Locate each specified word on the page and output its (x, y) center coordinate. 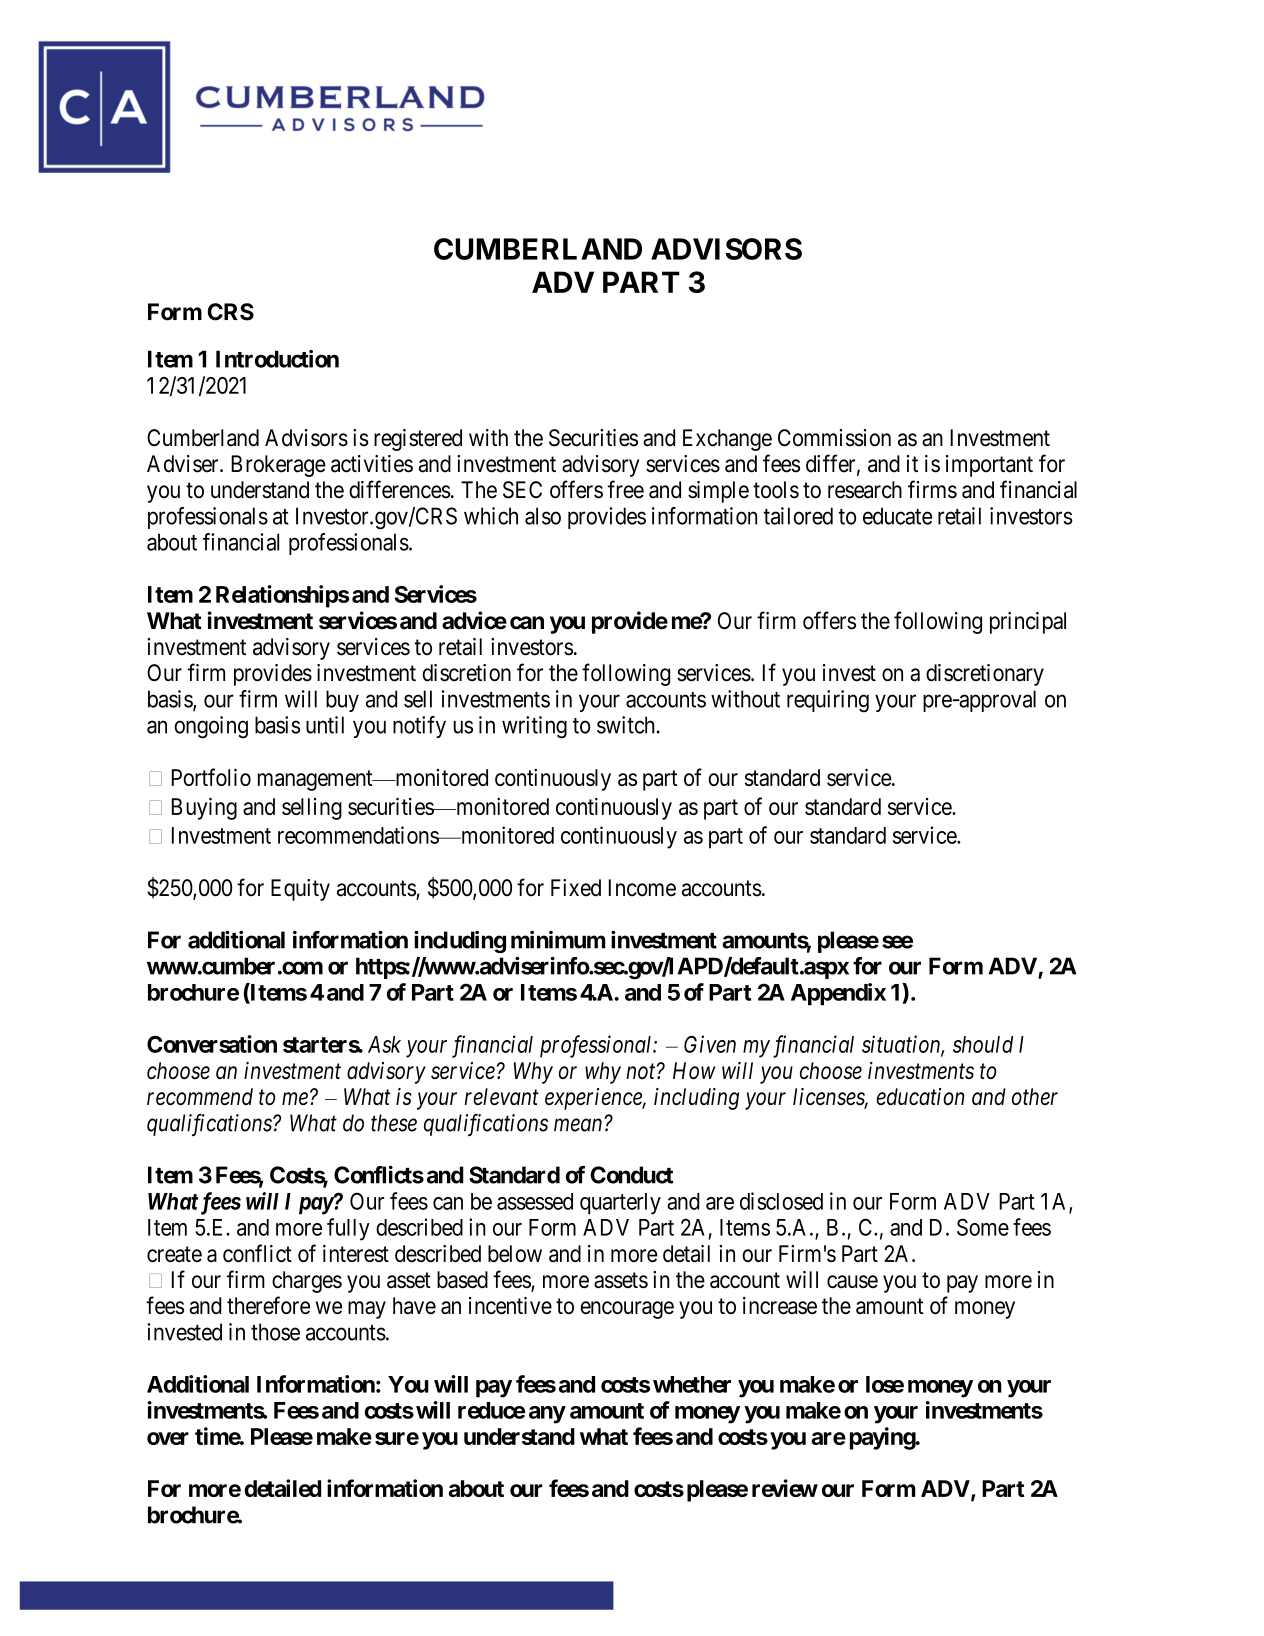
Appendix (838, 994)
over (168, 1438)
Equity (300, 890)
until (325, 725)
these (394, 1123)
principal (1028, 623)
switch (625, 725)
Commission (834, 438)
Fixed (576, 888)
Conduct (632, 1175)
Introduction (277, 359)
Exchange (727, 440)
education (920, 1096)
